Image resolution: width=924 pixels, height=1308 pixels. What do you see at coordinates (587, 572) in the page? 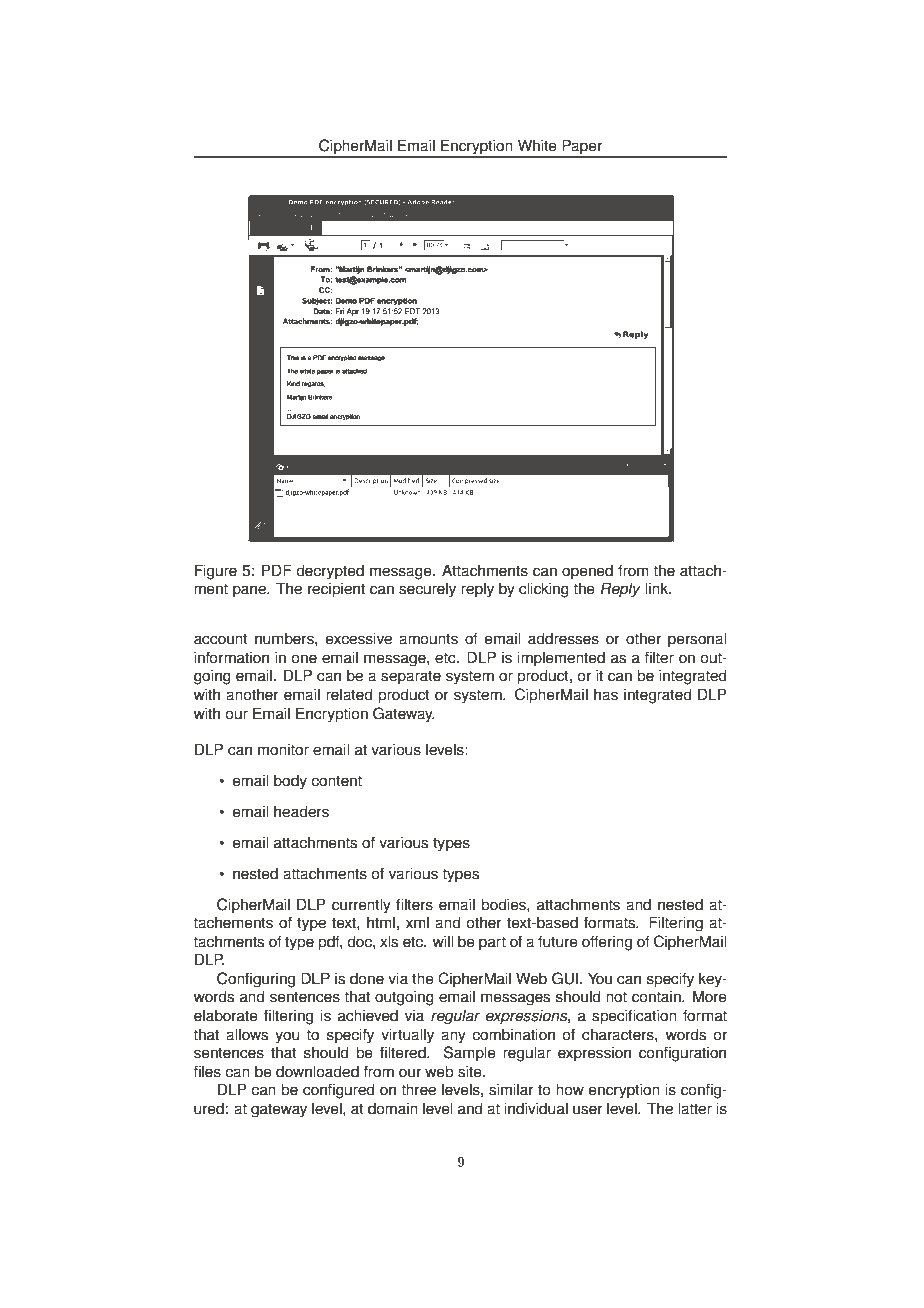
I see `opened` at bounding box center [587, 572].
